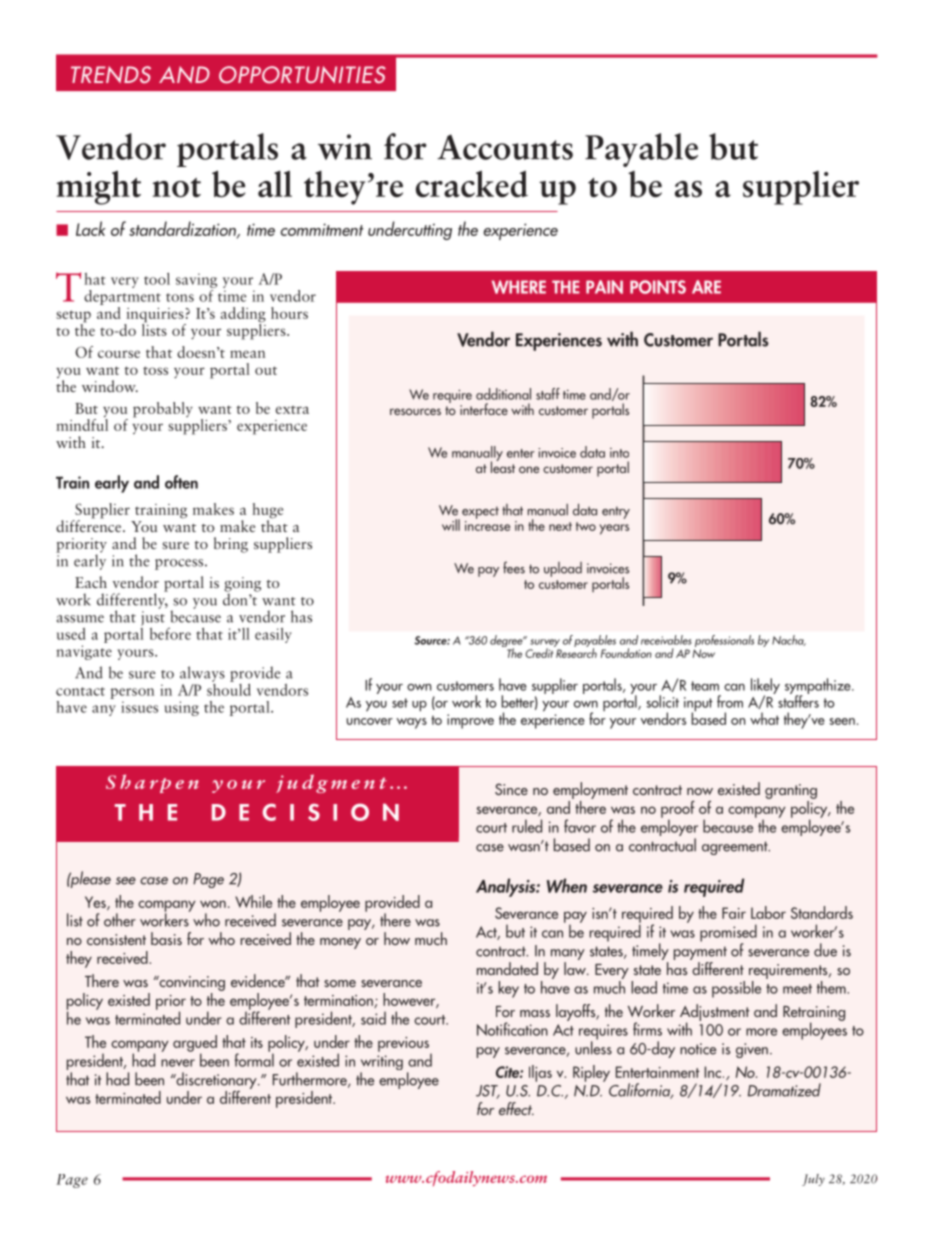 Image resolution: width=952 pixels, height=1233 pixels. What do you see at coordinates (511, 789) in the document?
I see `Since` at bounding box center [511, 789].
